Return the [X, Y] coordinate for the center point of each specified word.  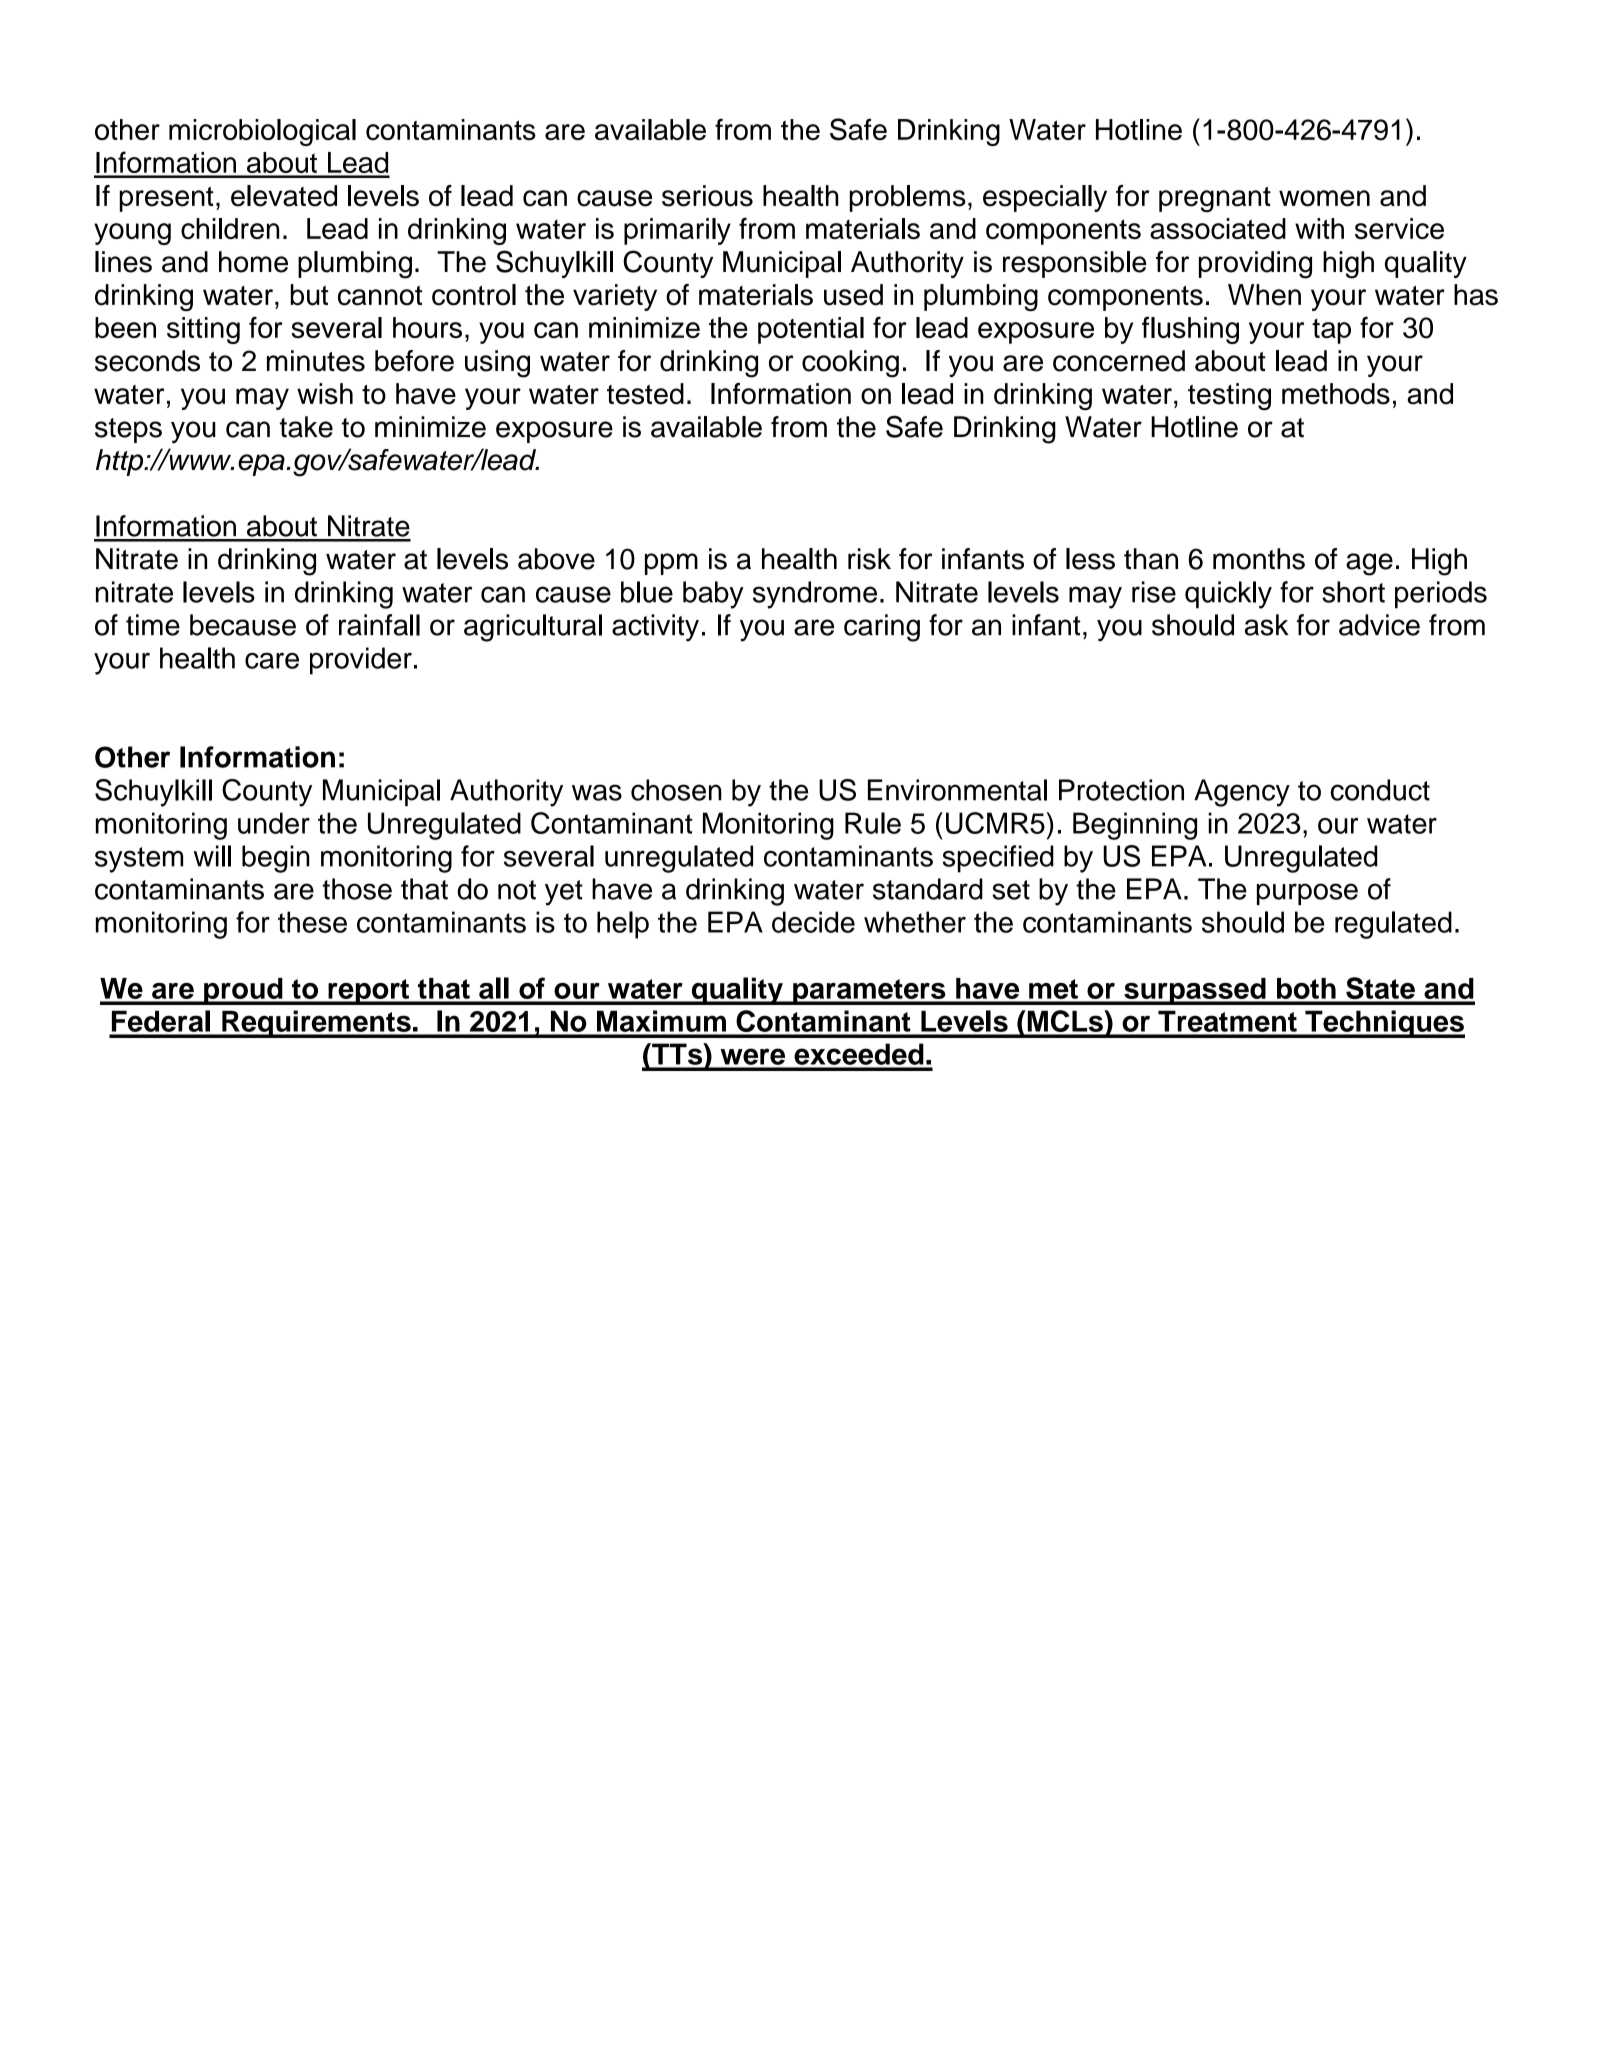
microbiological [262, 132]
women [1324, 198]
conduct [1380, 790]
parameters [869, 992]
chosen [676, 790]
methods [1336, 394]
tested [645, 394]
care [272, 661]
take [306, 427]
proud [243, 991]
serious [707, 196]
